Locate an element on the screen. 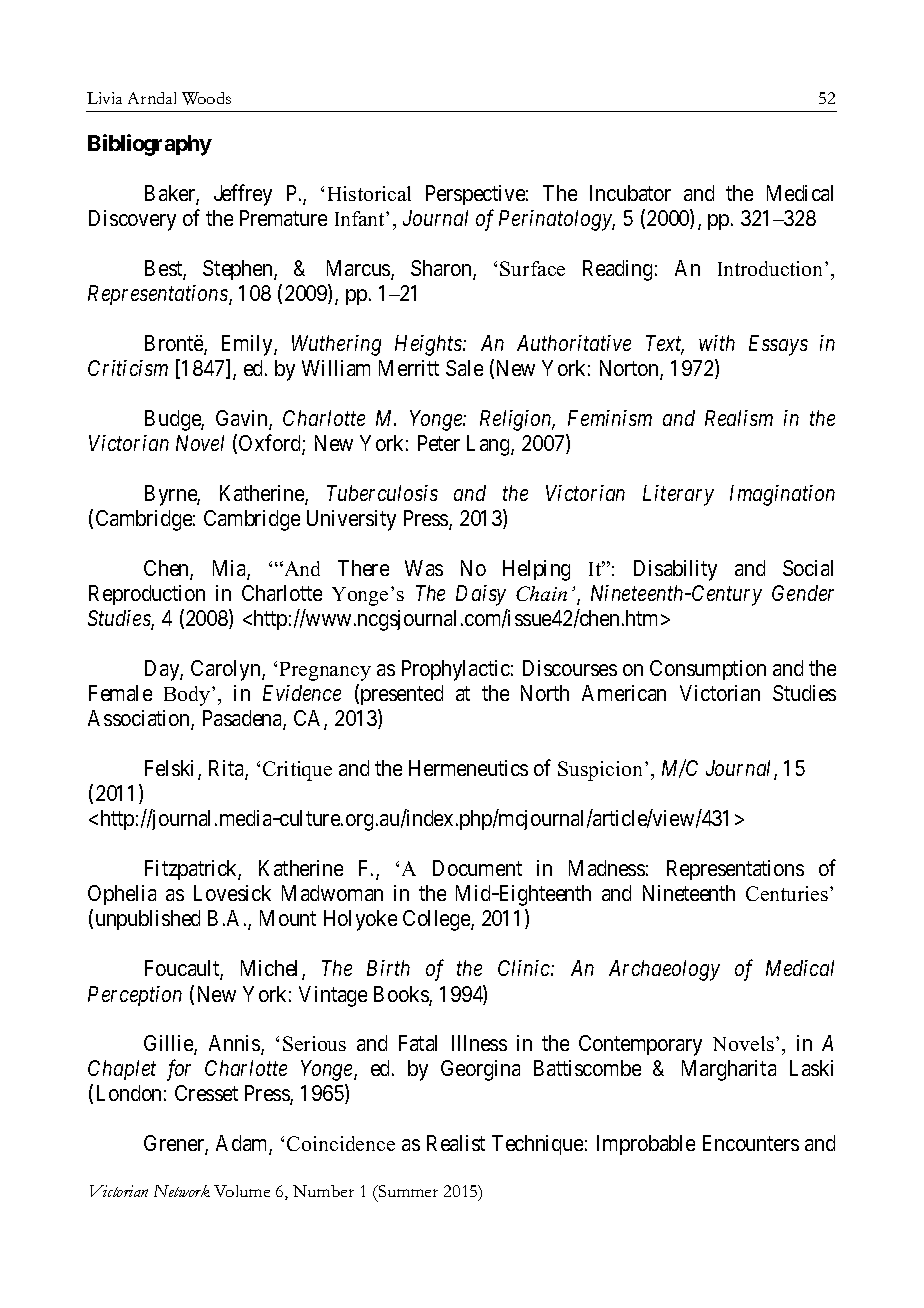 Image resolution: width=924 pixels, height=1308 pixels. unpublished is located at coordinates (148, 920).
